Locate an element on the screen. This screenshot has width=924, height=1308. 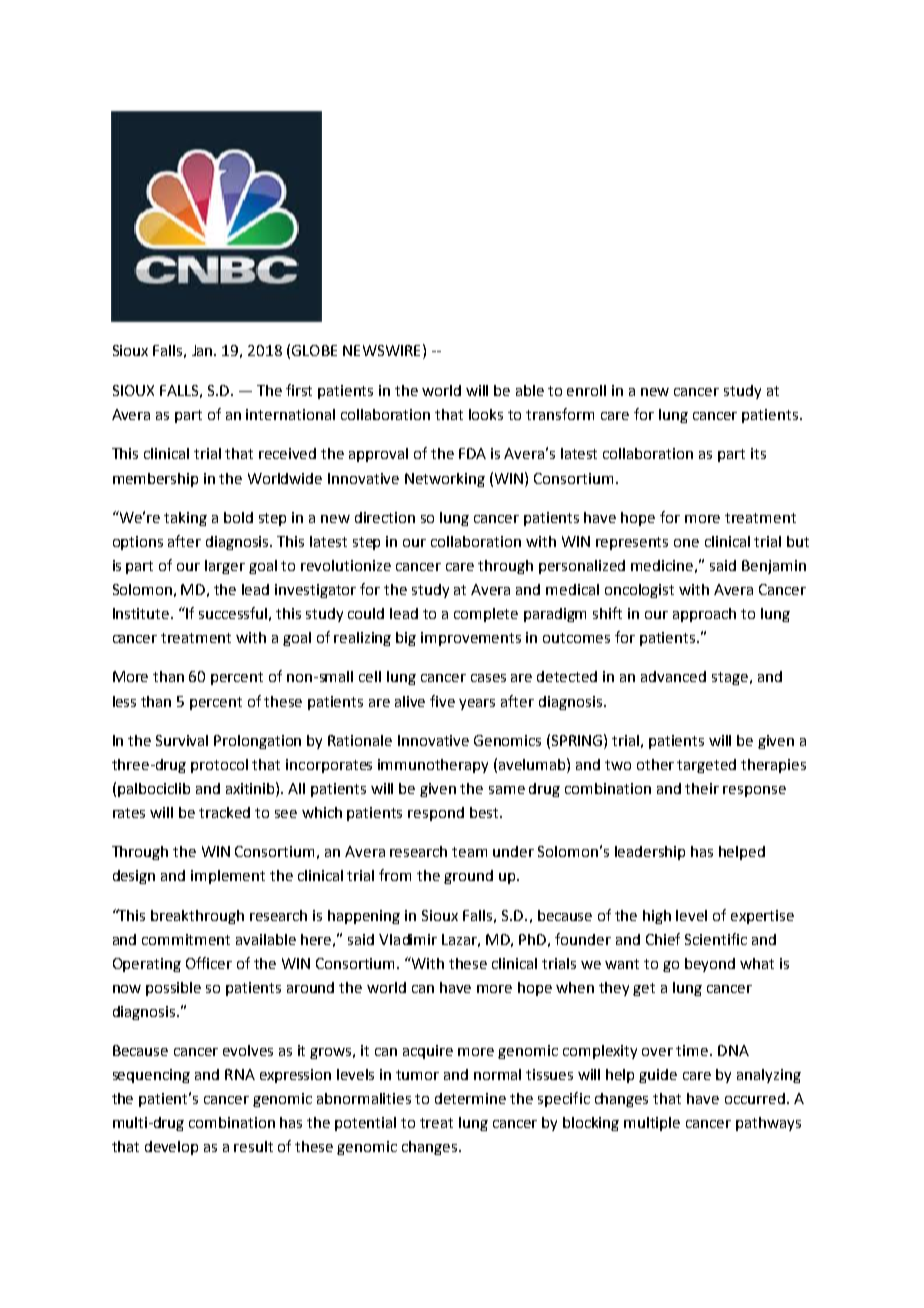
Jan is located at coordinates (203, 350).
